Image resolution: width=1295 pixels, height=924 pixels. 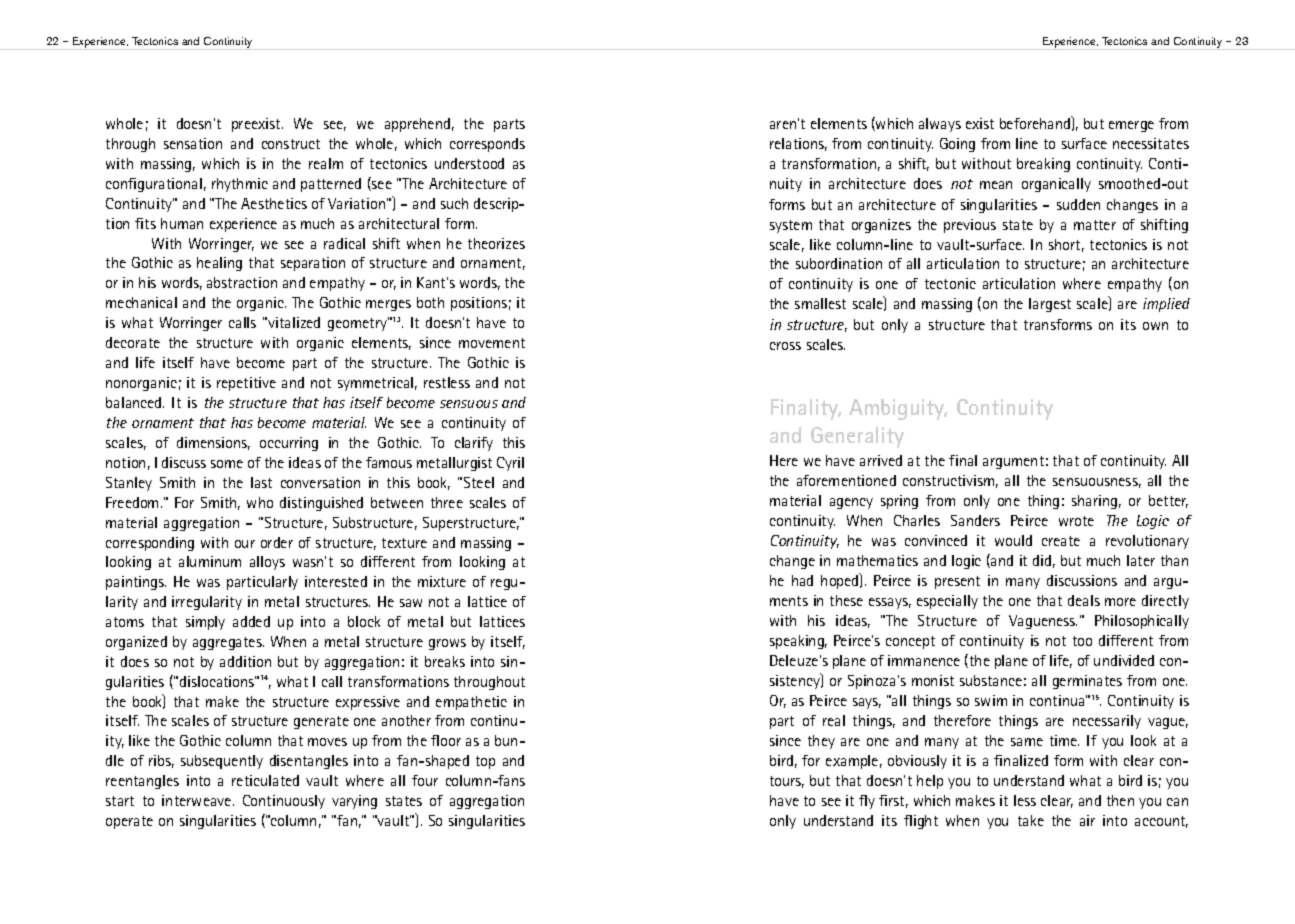 I want to click on deals, so click(x=1084, y=600).
